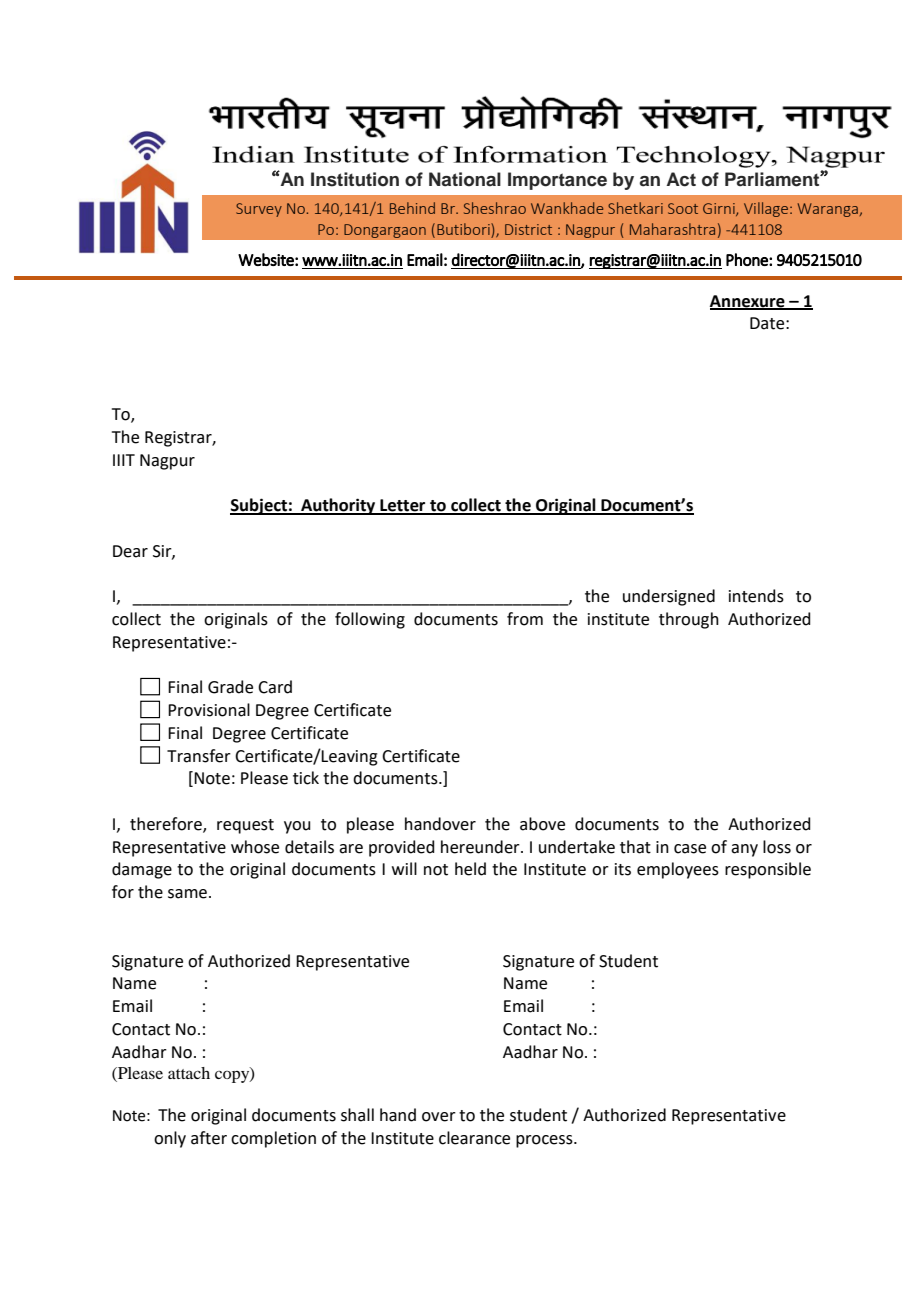 The image size is (924, 1308). Describe the element at coordinates (130, 551) in the screenshot. I see `Dear` at that location.
